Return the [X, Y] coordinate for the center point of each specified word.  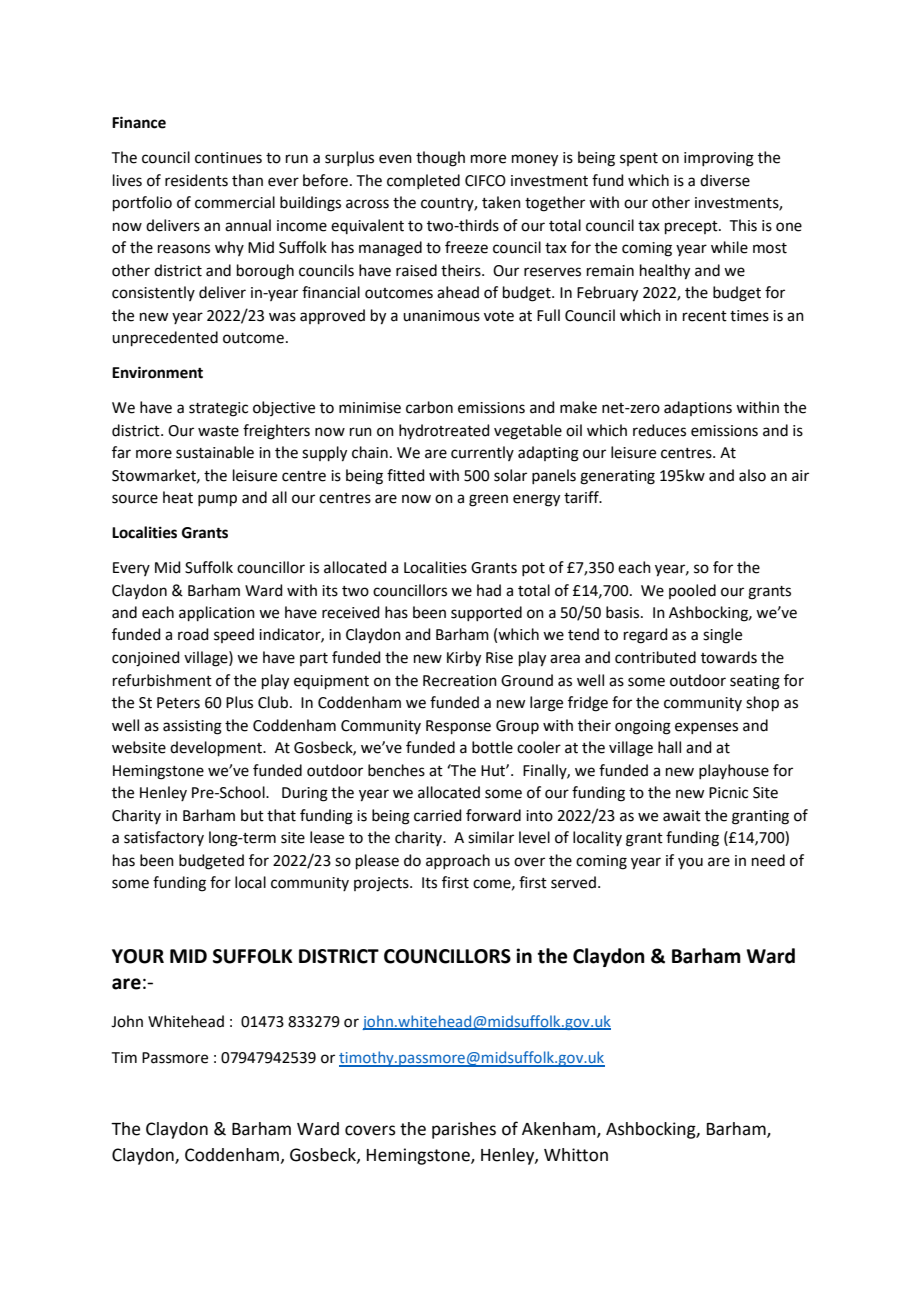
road [193, 634]
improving [719, 159]
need [768, 860]
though [440, 159]
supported [486, 613]
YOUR [138, 956]
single [722, 636]
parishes [464, 1130]
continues [228, 158]
